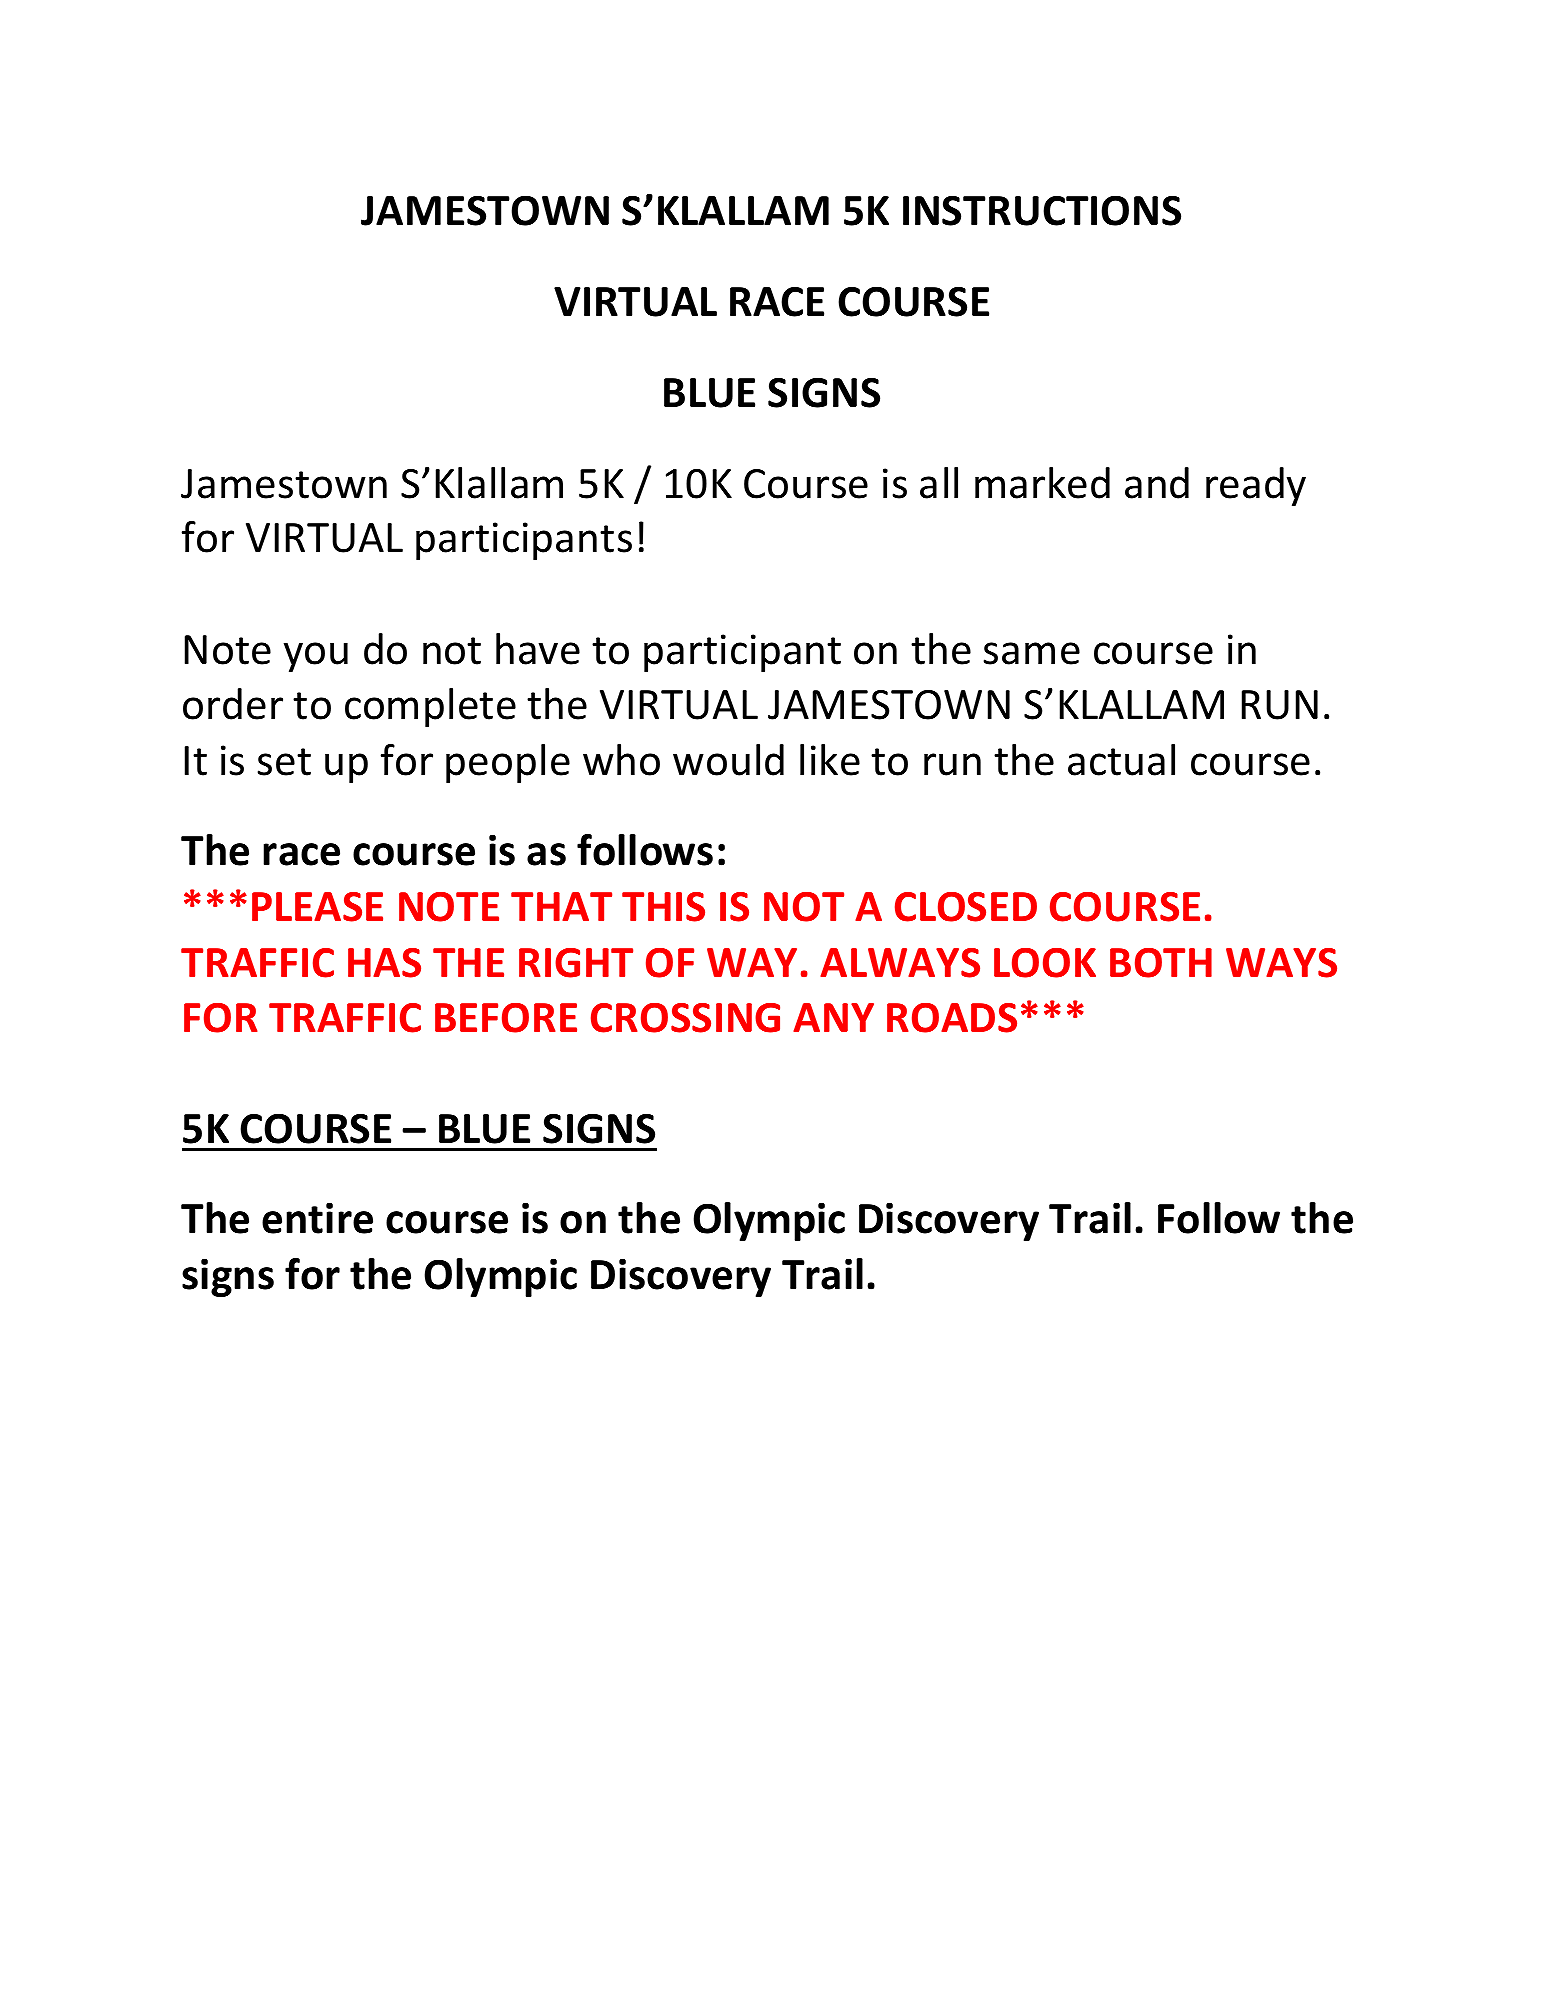 The width and height of the page is (1544, 1999). I want to click on marked, so click(1042, 483).
